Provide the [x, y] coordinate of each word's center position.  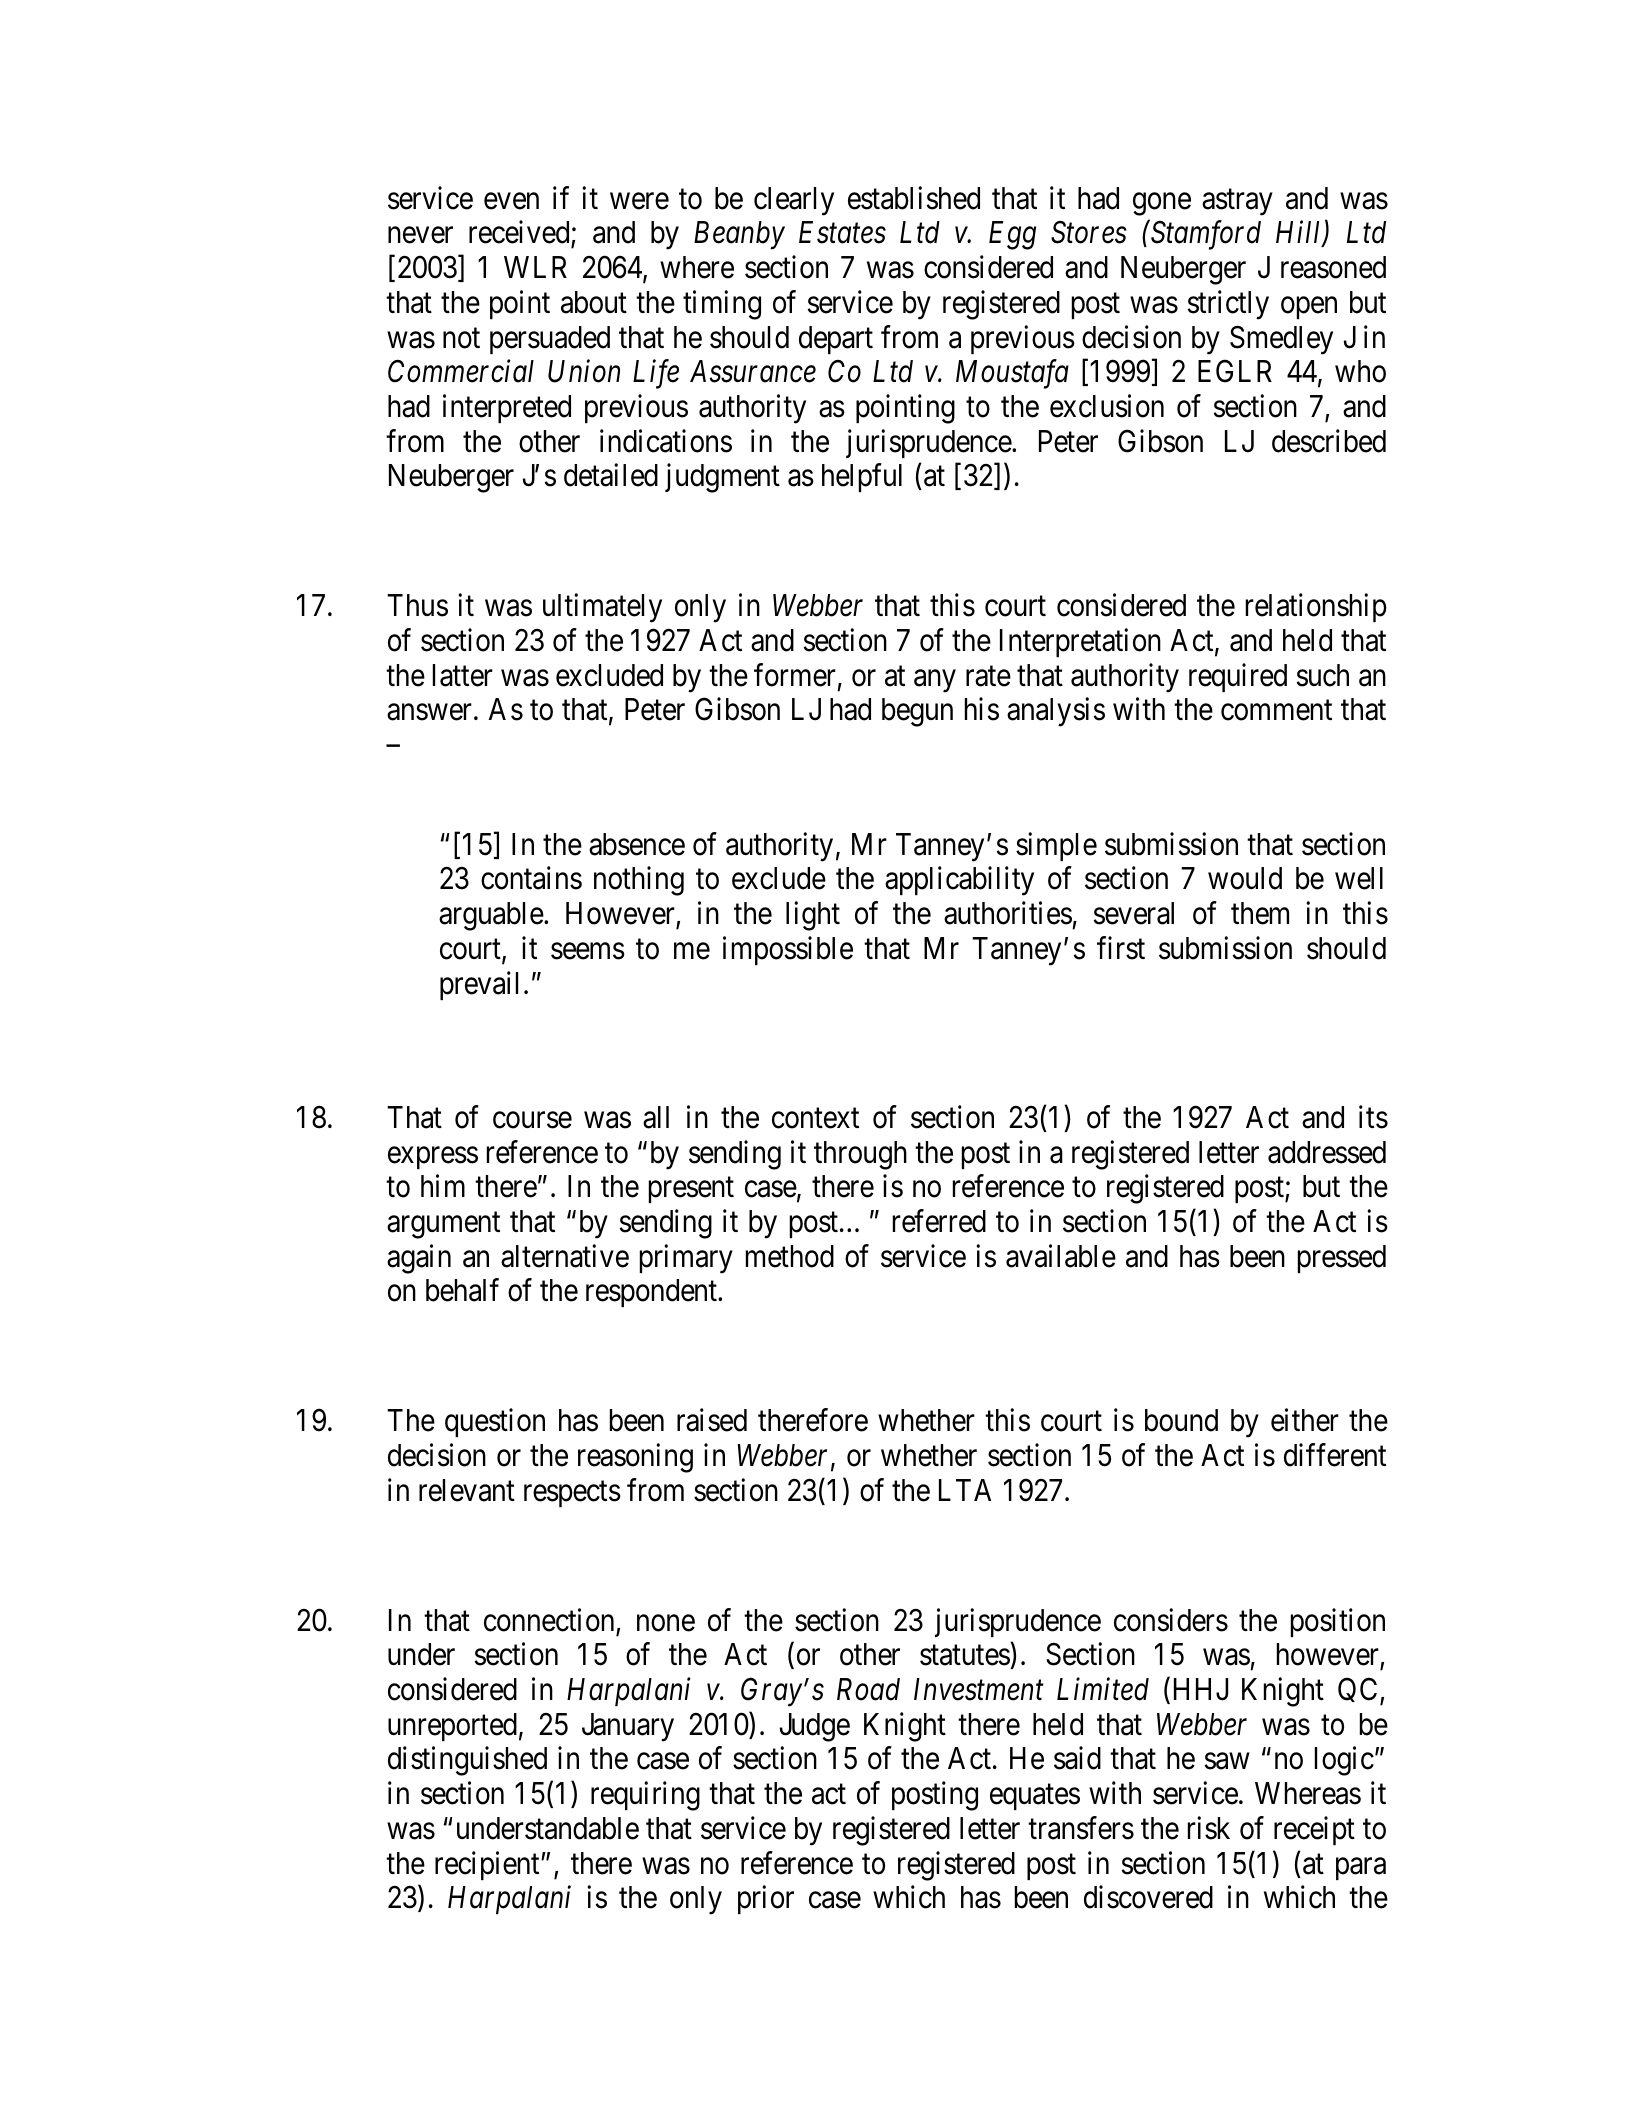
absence [637, 844]
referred [939, 1221]
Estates [842, 233]
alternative [565, 1256]
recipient [488, 1865]
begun [917, 712]
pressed [1342, 1259]
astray [1237, 202]
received [520, 234]
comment [1276, 711]
